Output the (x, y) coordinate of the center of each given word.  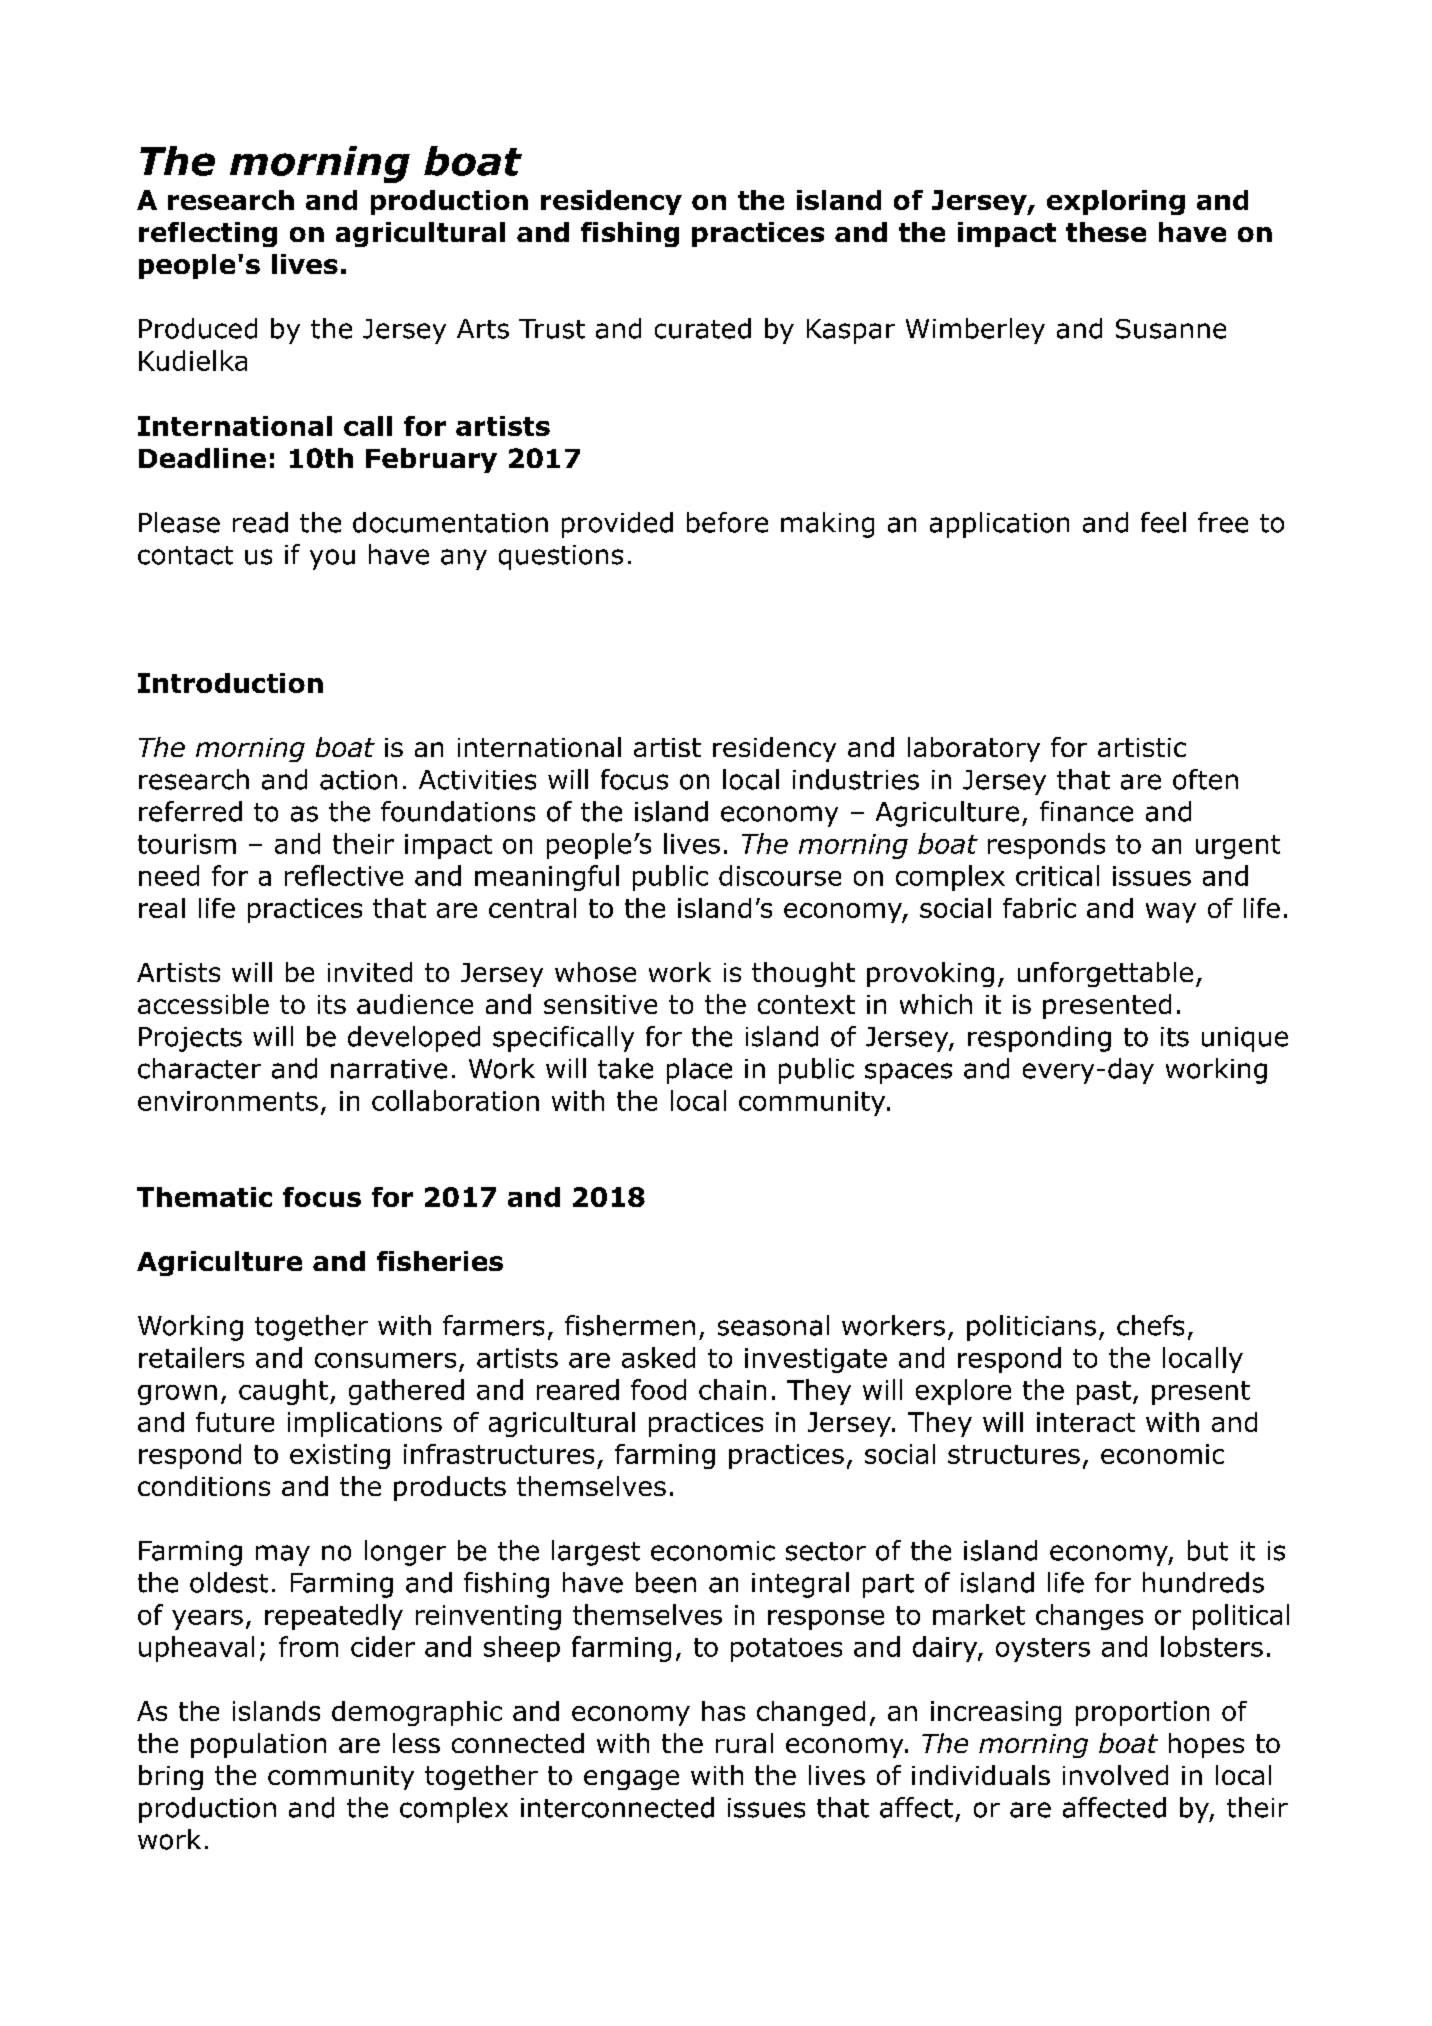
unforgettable (1105, 974)
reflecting (208, 234)
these (1106, 232)
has (723, 1711)
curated (703, 328)
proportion (1142, 1713)
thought (803, 974)
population (258, 1745)
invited (370, 972)
